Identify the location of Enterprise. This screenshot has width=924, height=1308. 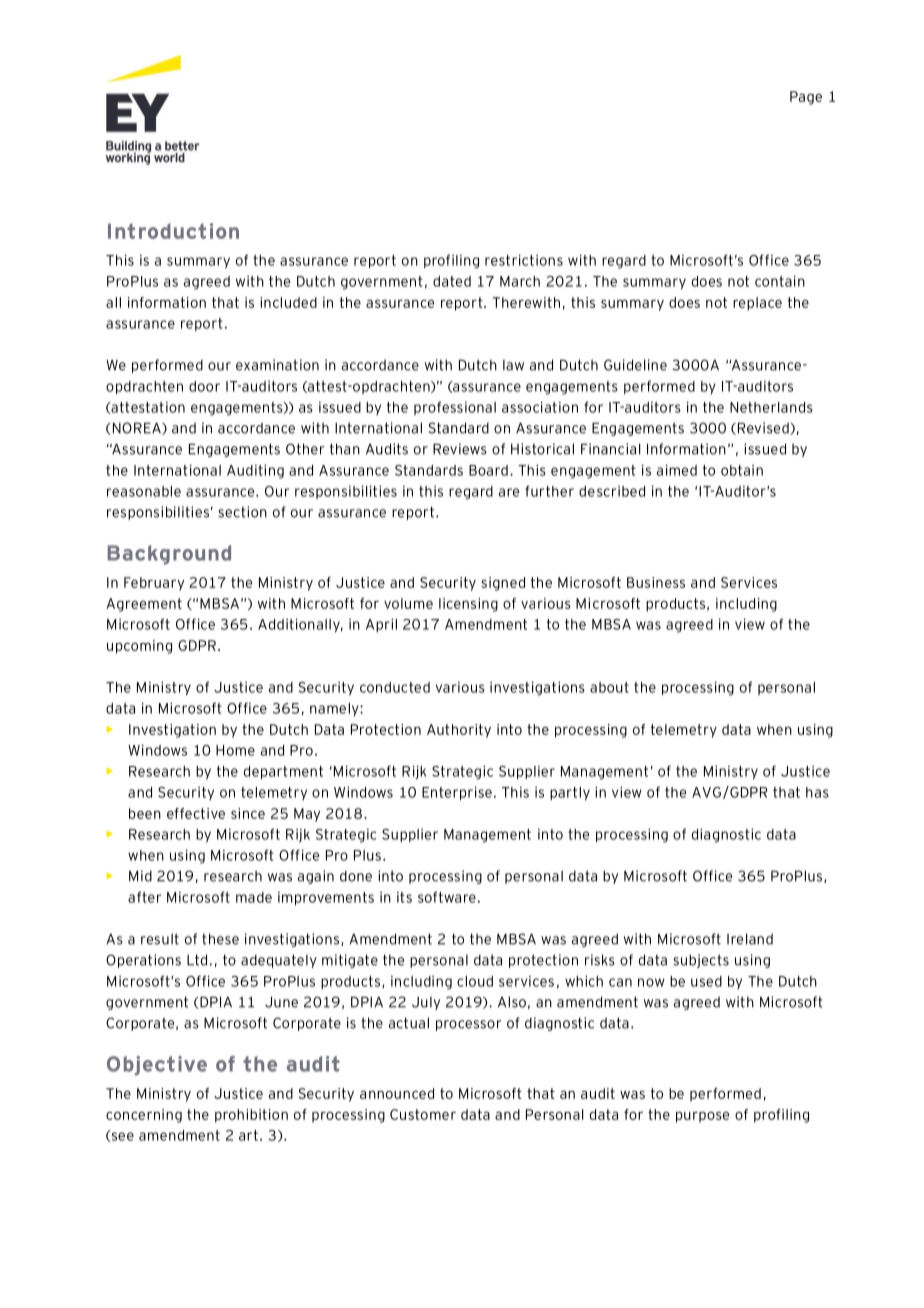
(457, 793).
